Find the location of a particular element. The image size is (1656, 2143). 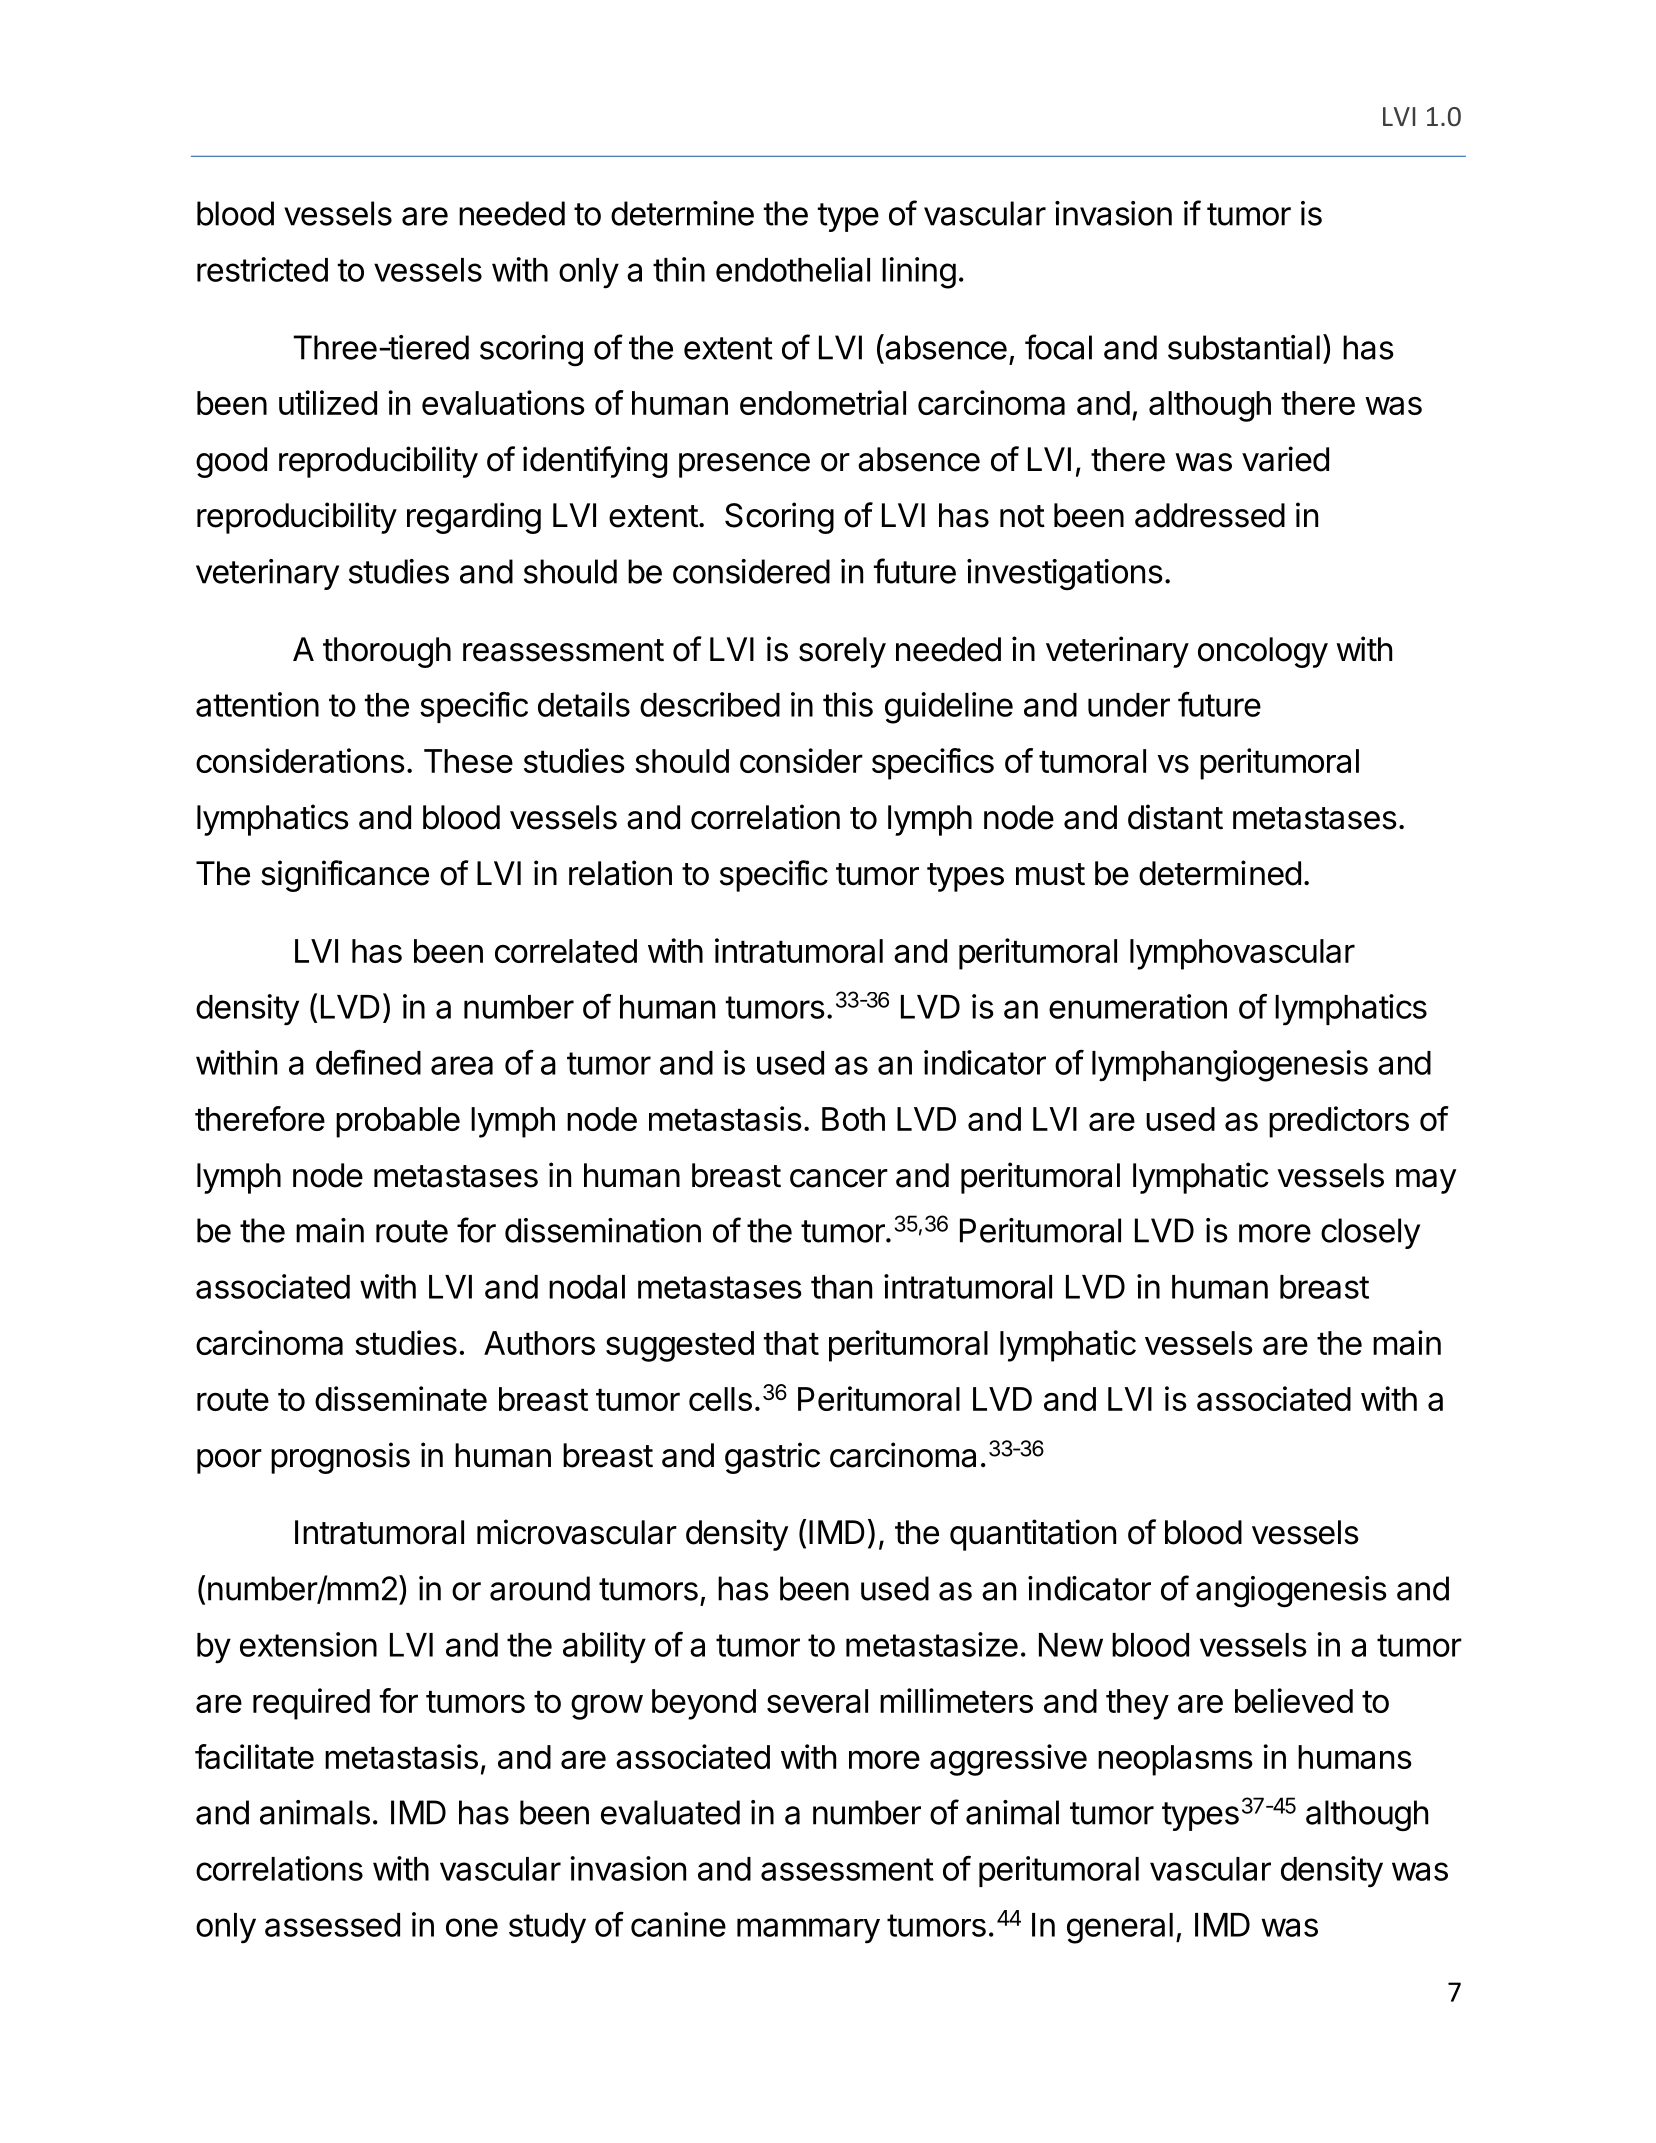

prognosis is located at coordinates (340, 1458).
